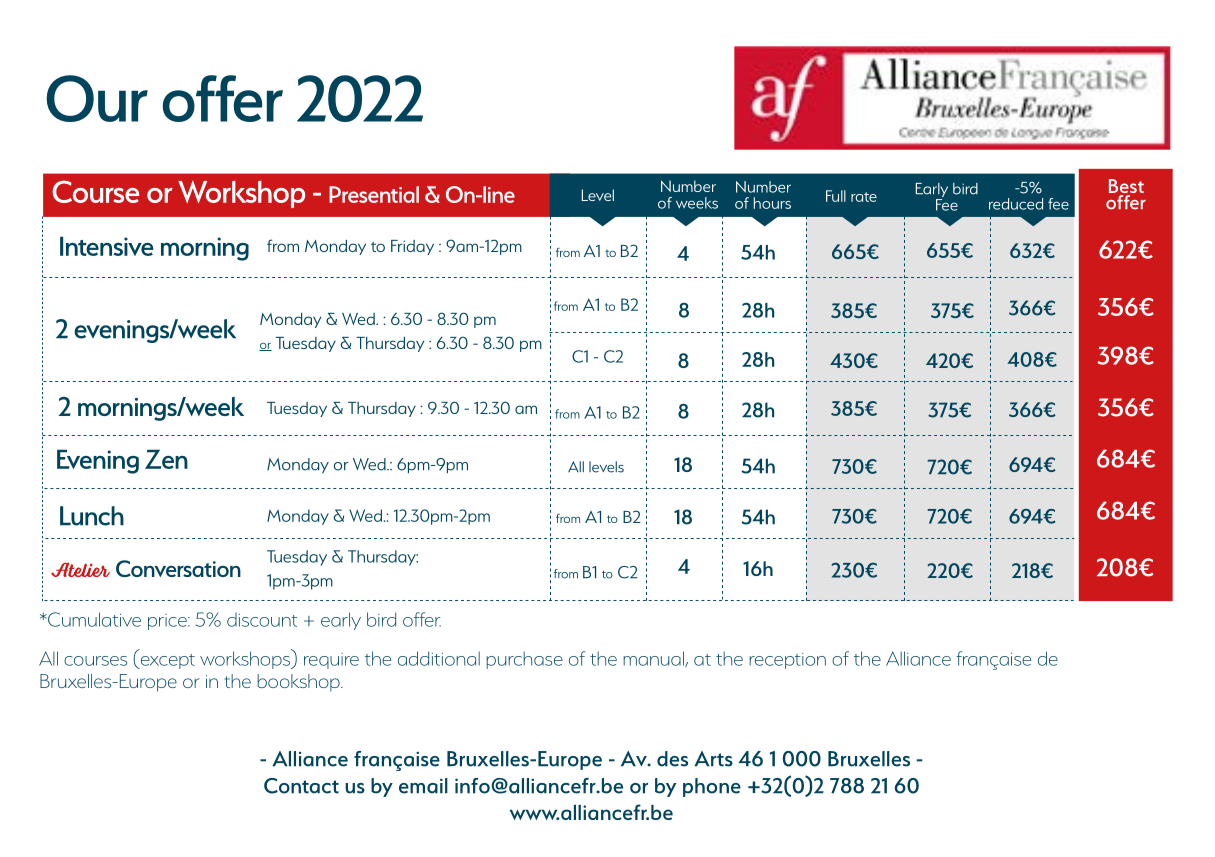 The image size is (1215, 857). What do you see at coordinates (836, 196) in the document?
I see `Full` at bounding box center [836, 196].
